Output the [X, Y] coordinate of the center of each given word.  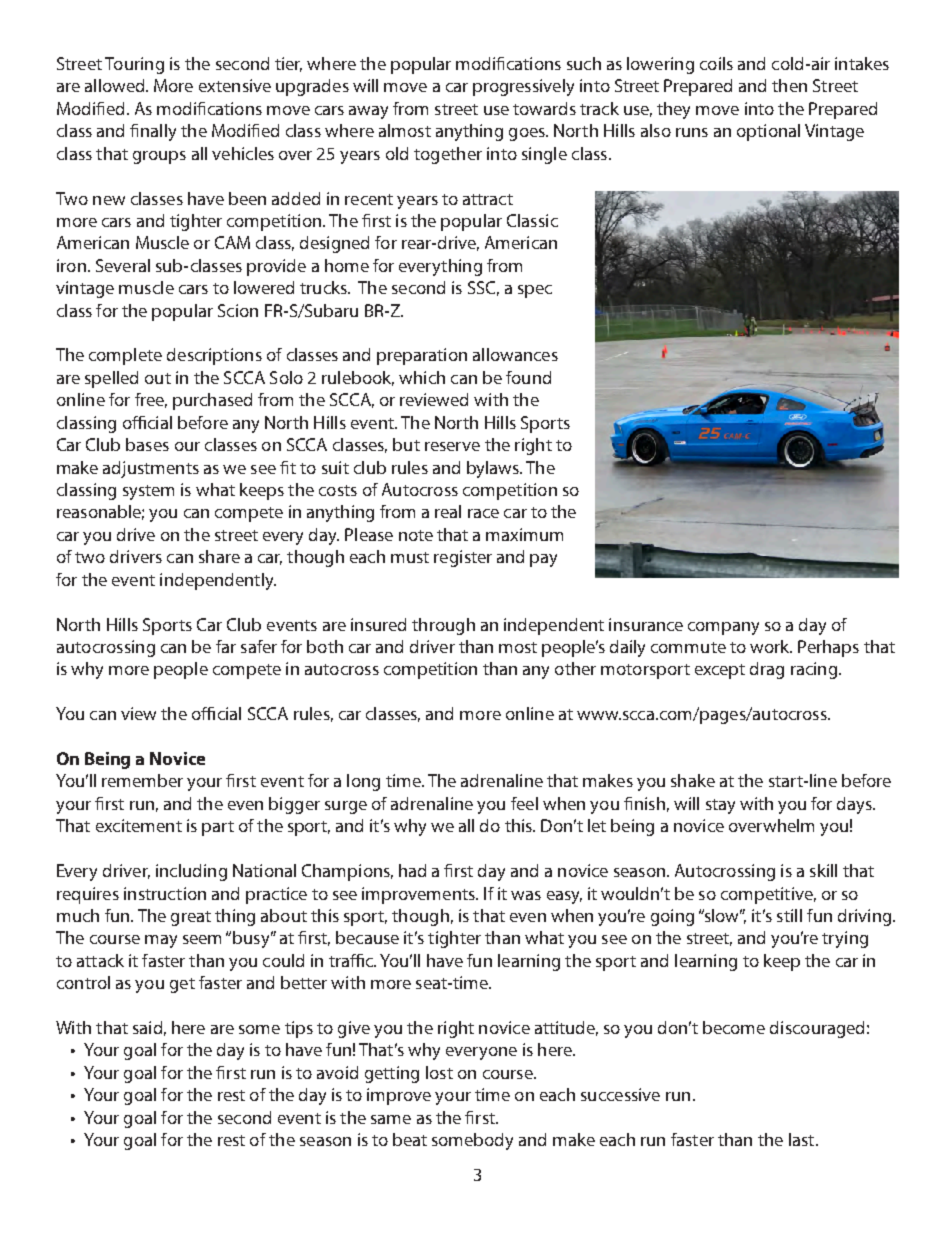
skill [823, 870]
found [528, 377]
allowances [515, 354]
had [412, 870]
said [147, 1027]
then [789, 85]
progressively [523, 87]
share [219, 556]
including [191, 872]
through [443, 626]
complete [125, 356]
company [723, 628]
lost [439, 1072]
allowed [116, 85]
